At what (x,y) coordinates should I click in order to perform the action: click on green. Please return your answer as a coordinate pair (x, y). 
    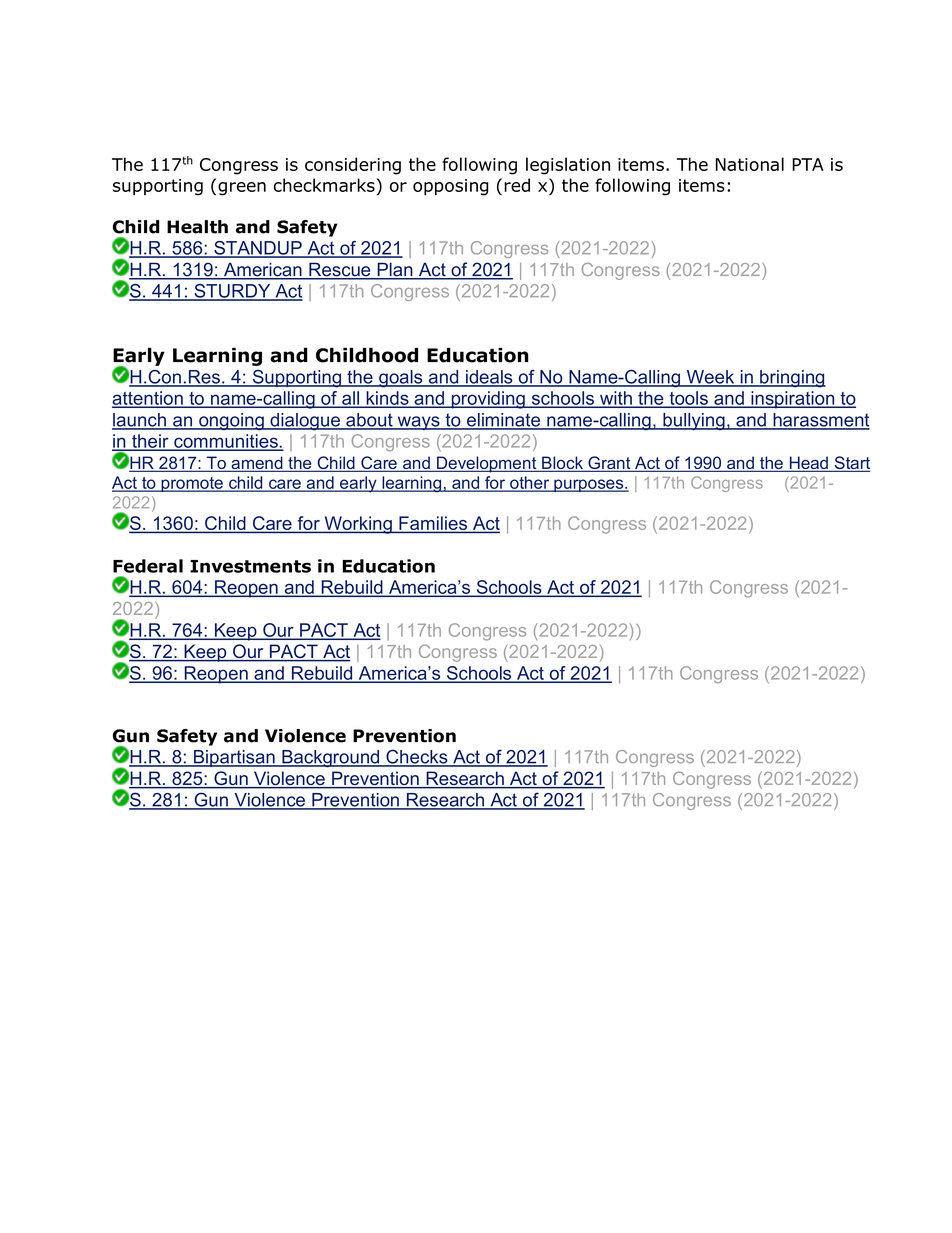
    Looking at the image, I should click on (242, 189).
